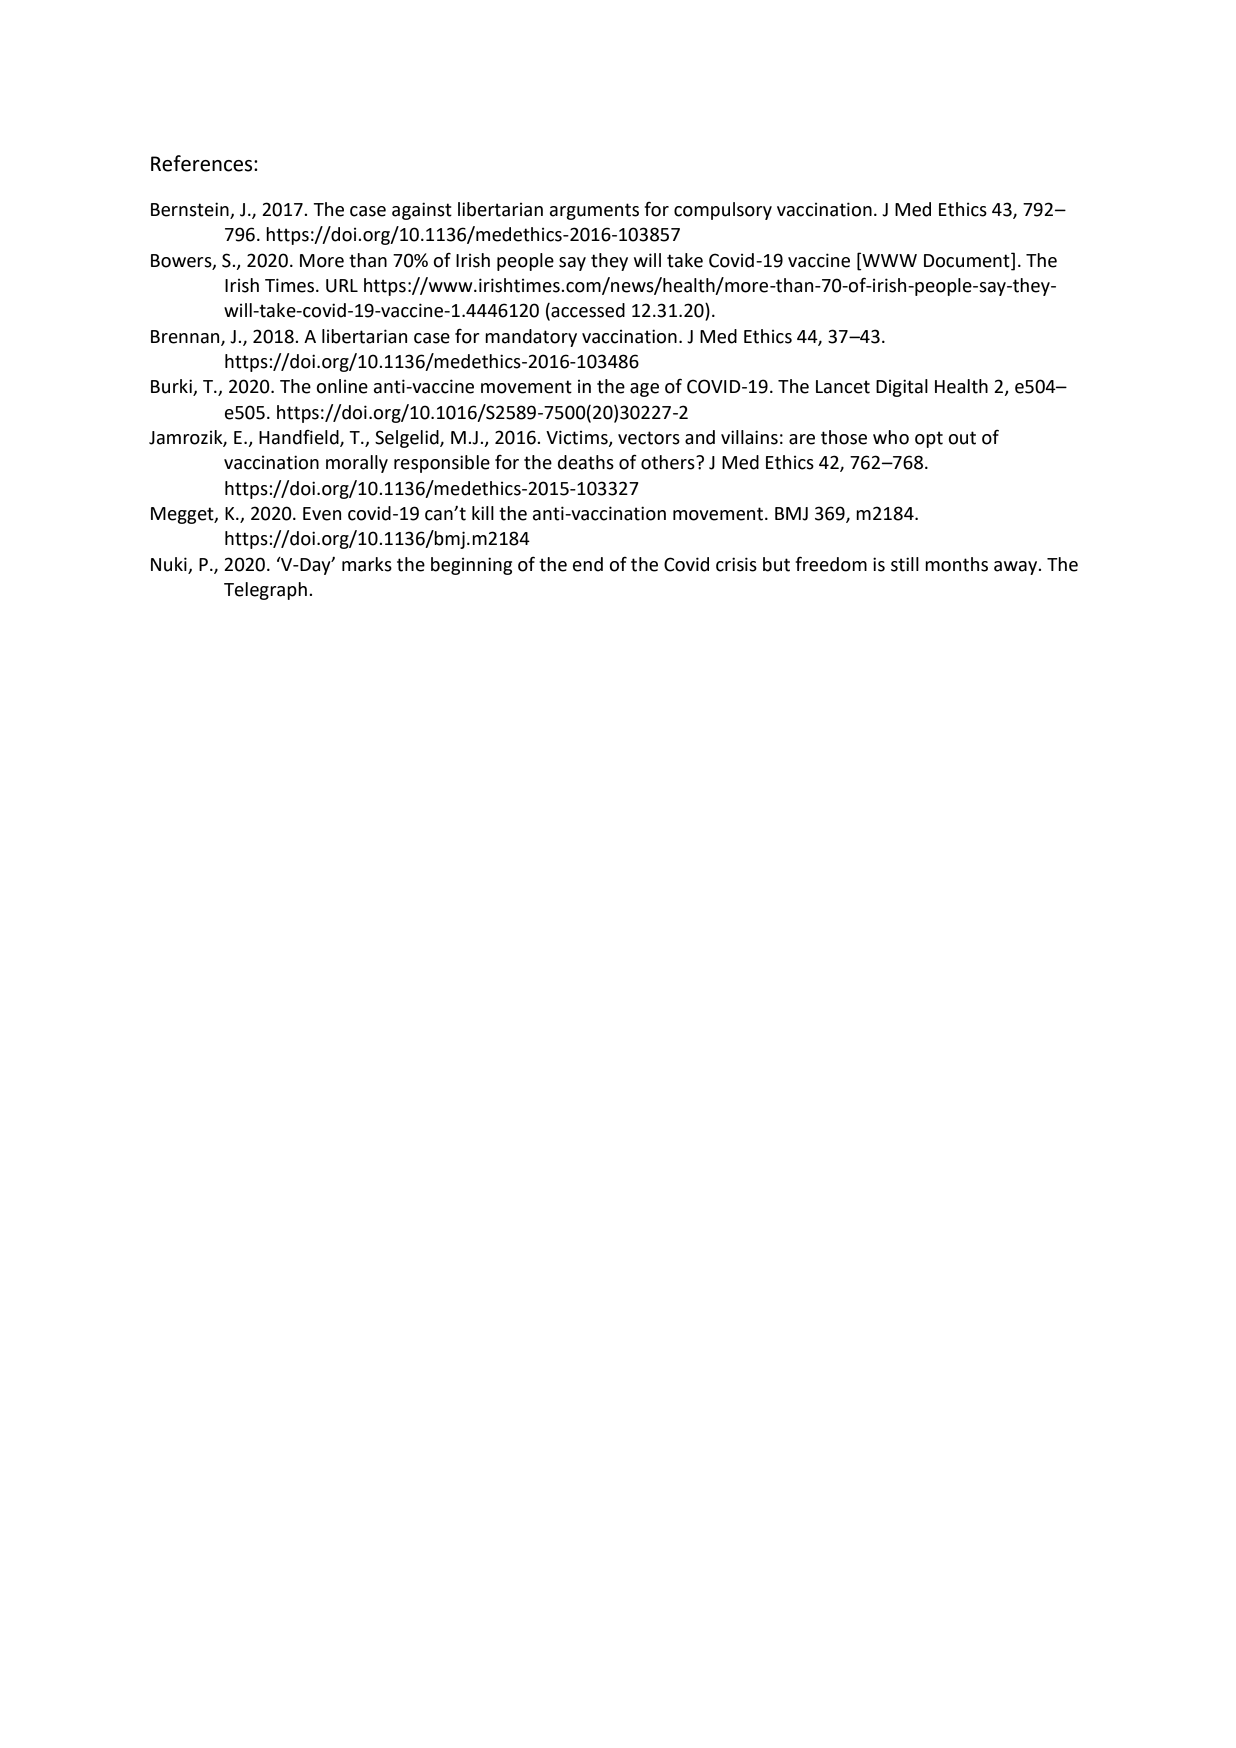  Describe the element at coordinates (586, 462) in the page. I see `deaths` at that location.
